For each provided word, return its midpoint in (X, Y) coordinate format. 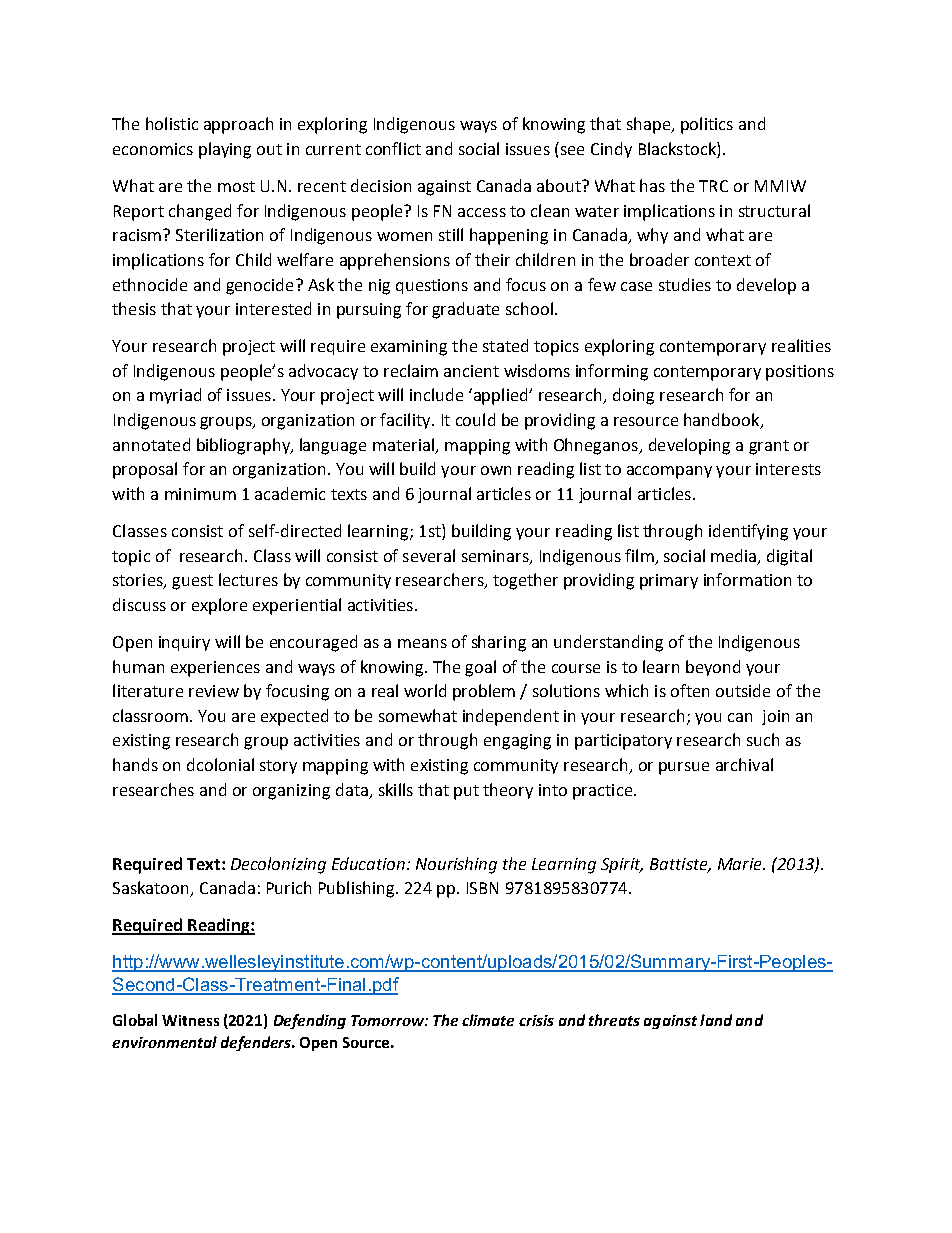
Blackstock (678, 150)
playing (225, 150)
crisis (536, 1020)
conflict (393, 148)
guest (192, 582)
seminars (496, 557)
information (747, 579)
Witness (190, 1020)
